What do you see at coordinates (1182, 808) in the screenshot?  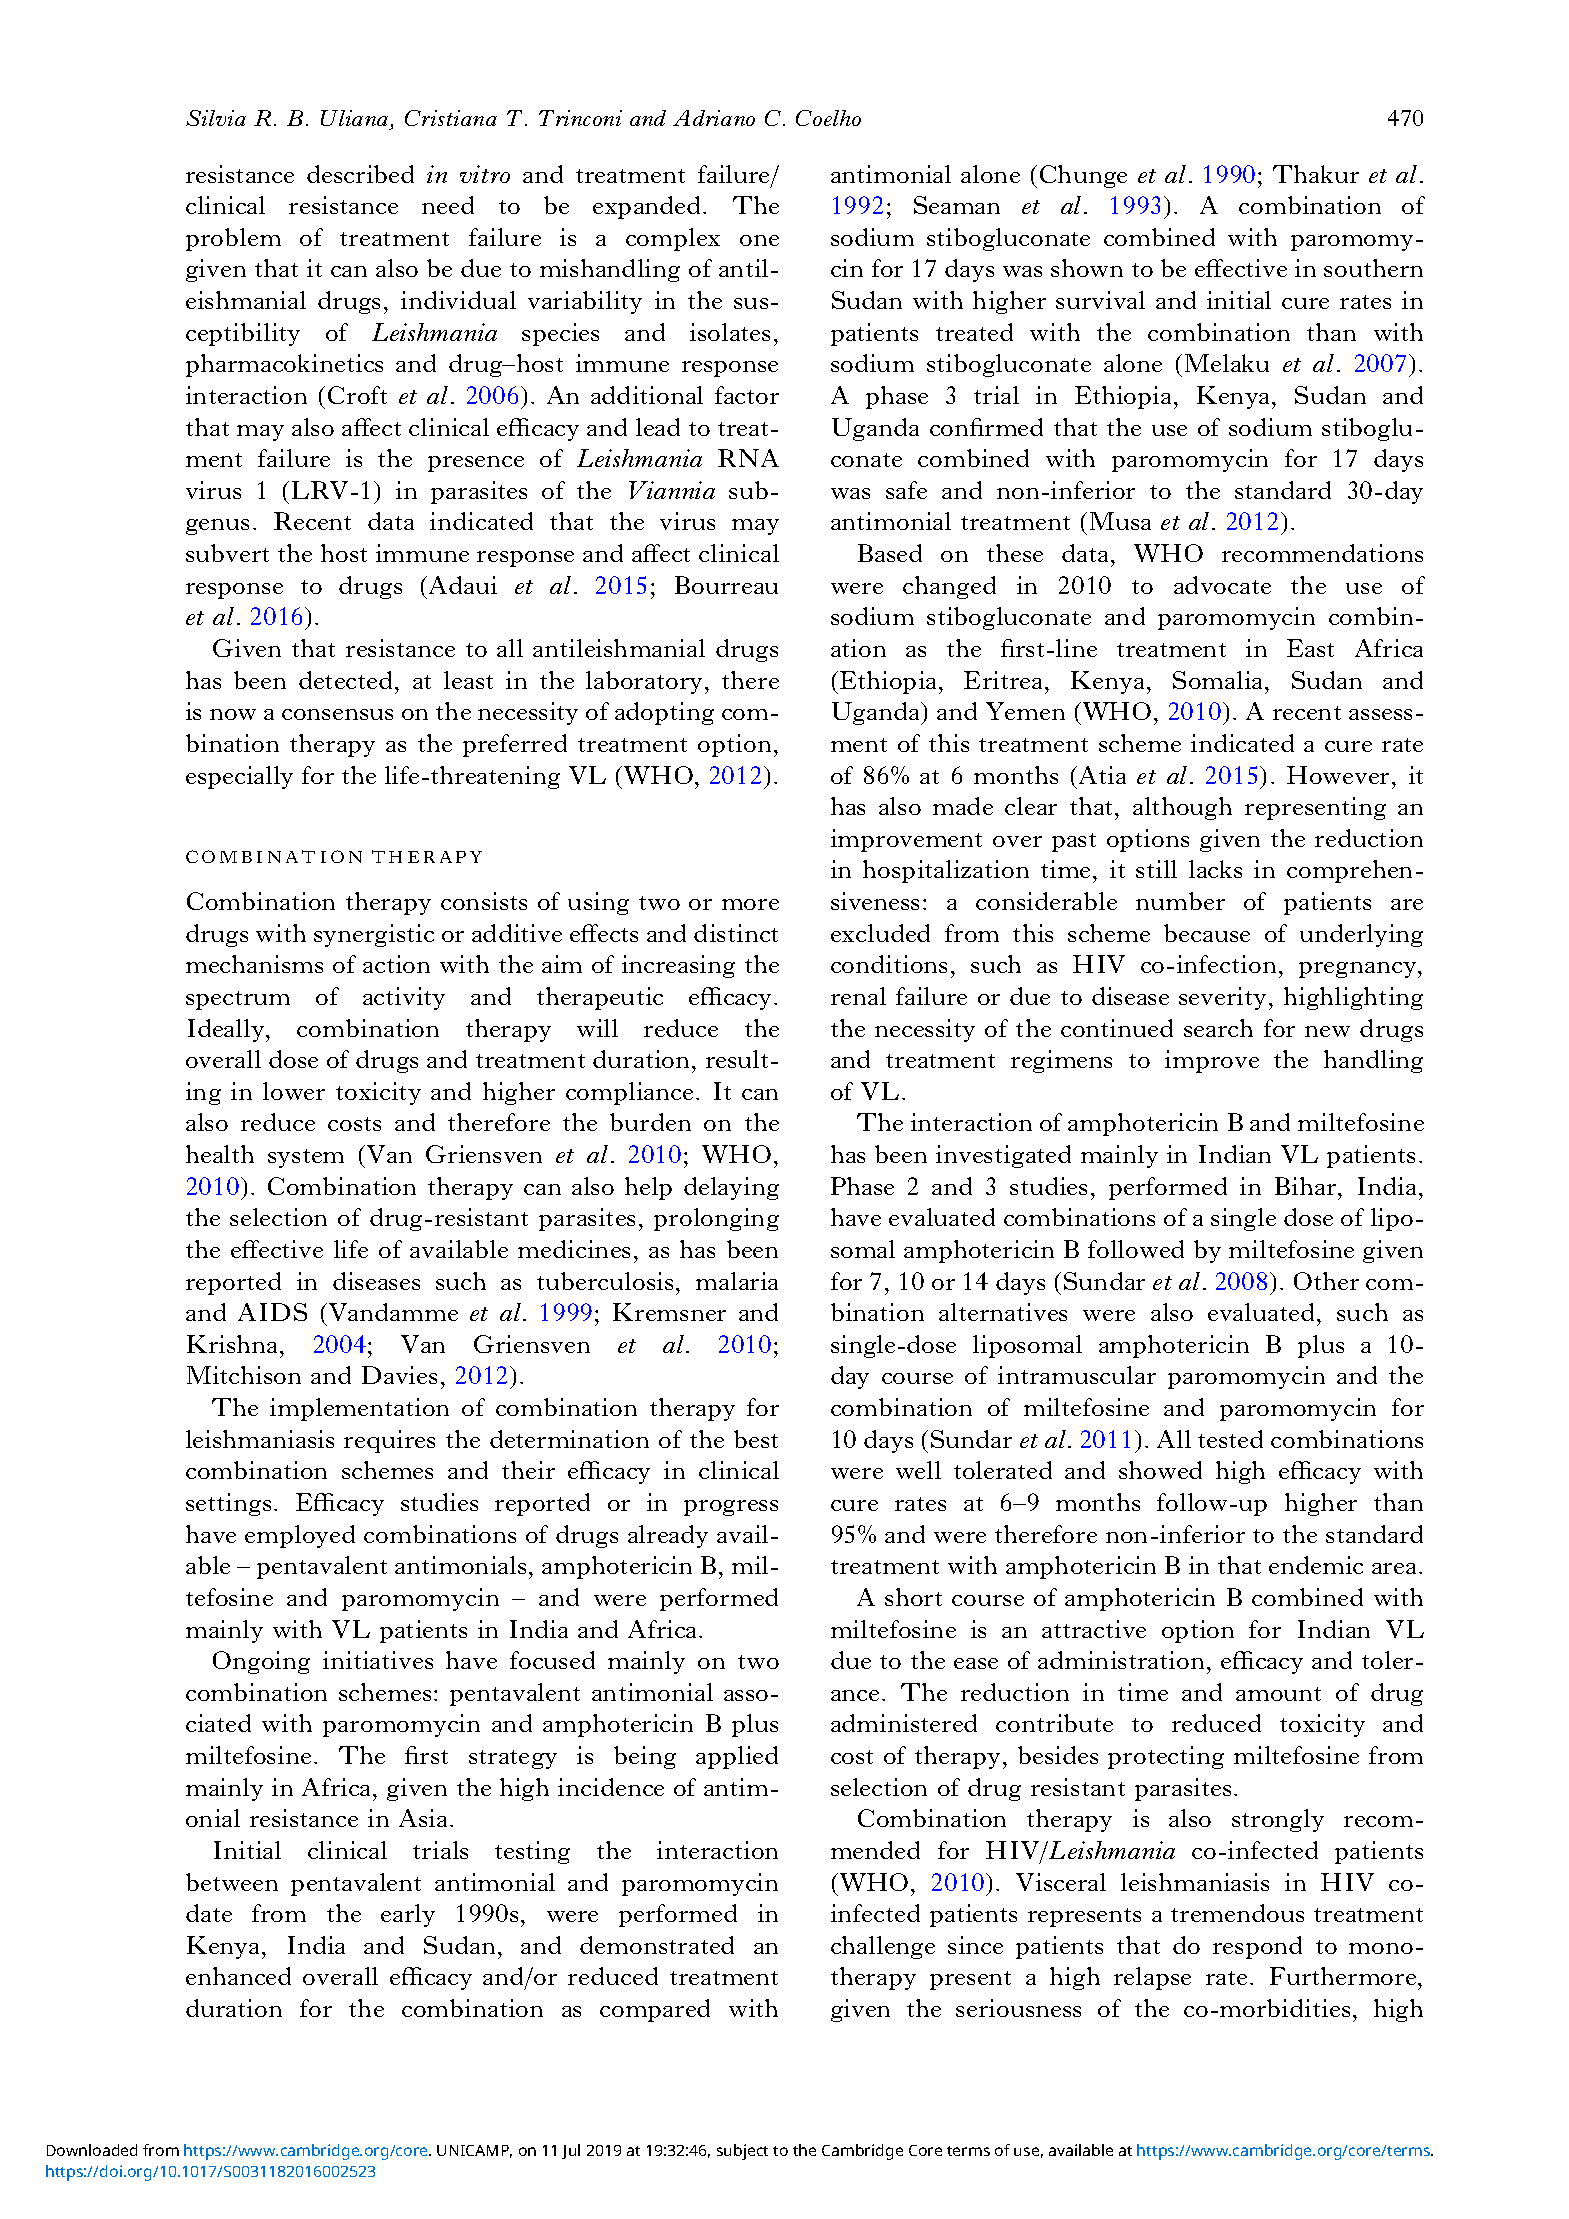 I see `although` at bounding box center [1182, 808].
